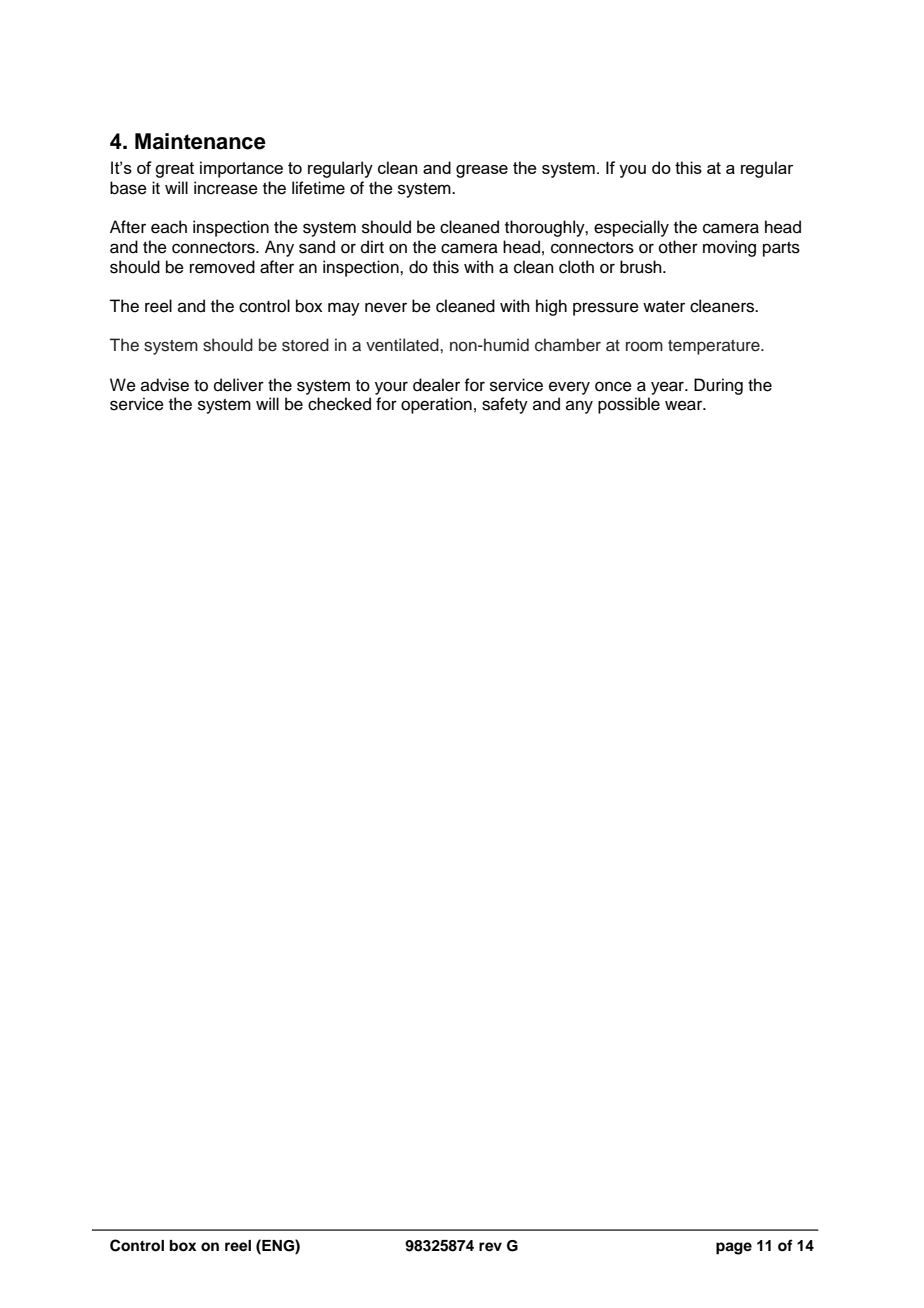 The image size is (924, 1308). Describe the element at coordinates (339, 404) in the document. I see `checked` at that location.
